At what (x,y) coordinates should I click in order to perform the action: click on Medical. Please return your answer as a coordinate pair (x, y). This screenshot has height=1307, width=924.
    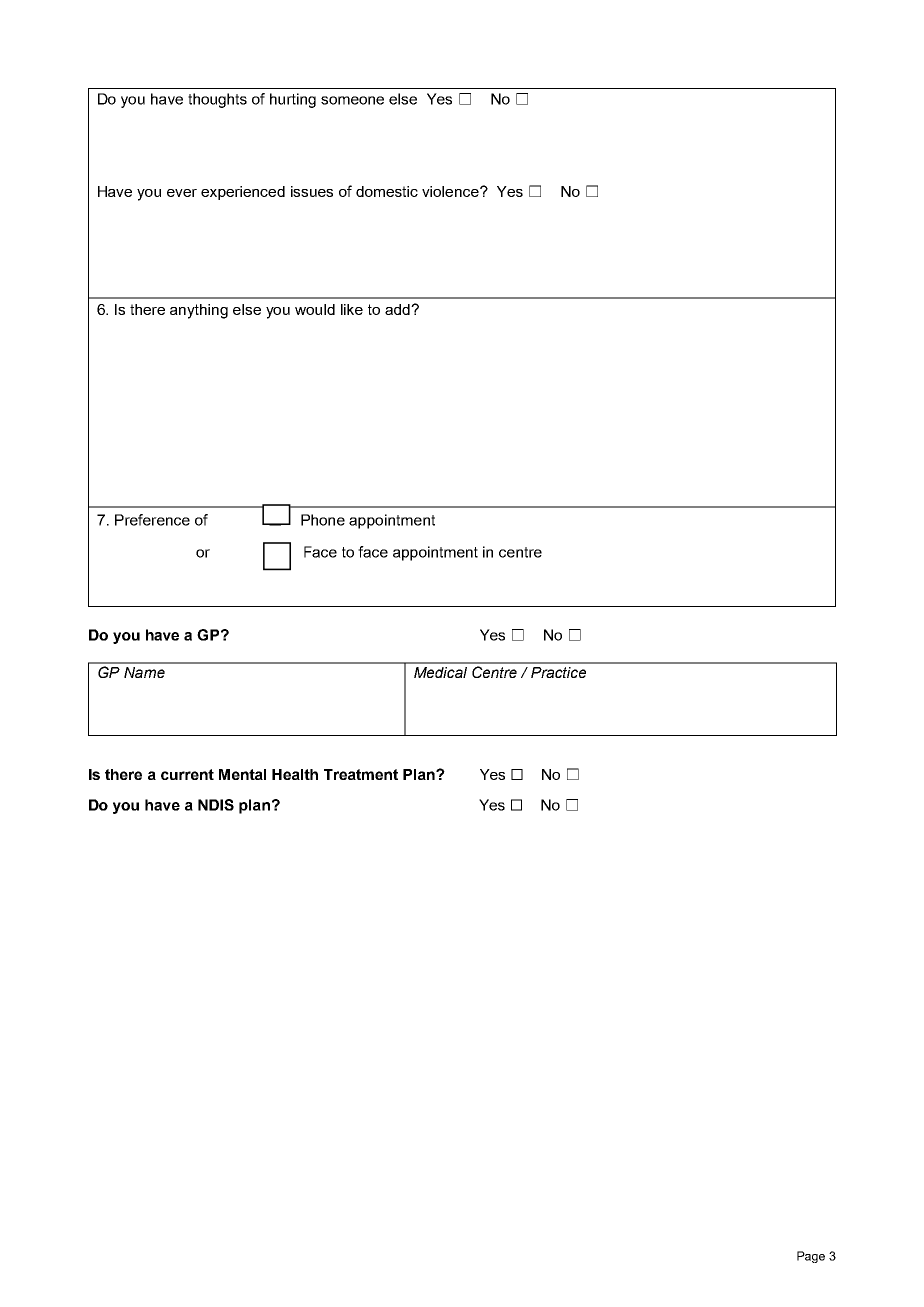
    Looking at the image, I should click on (440, 672).
